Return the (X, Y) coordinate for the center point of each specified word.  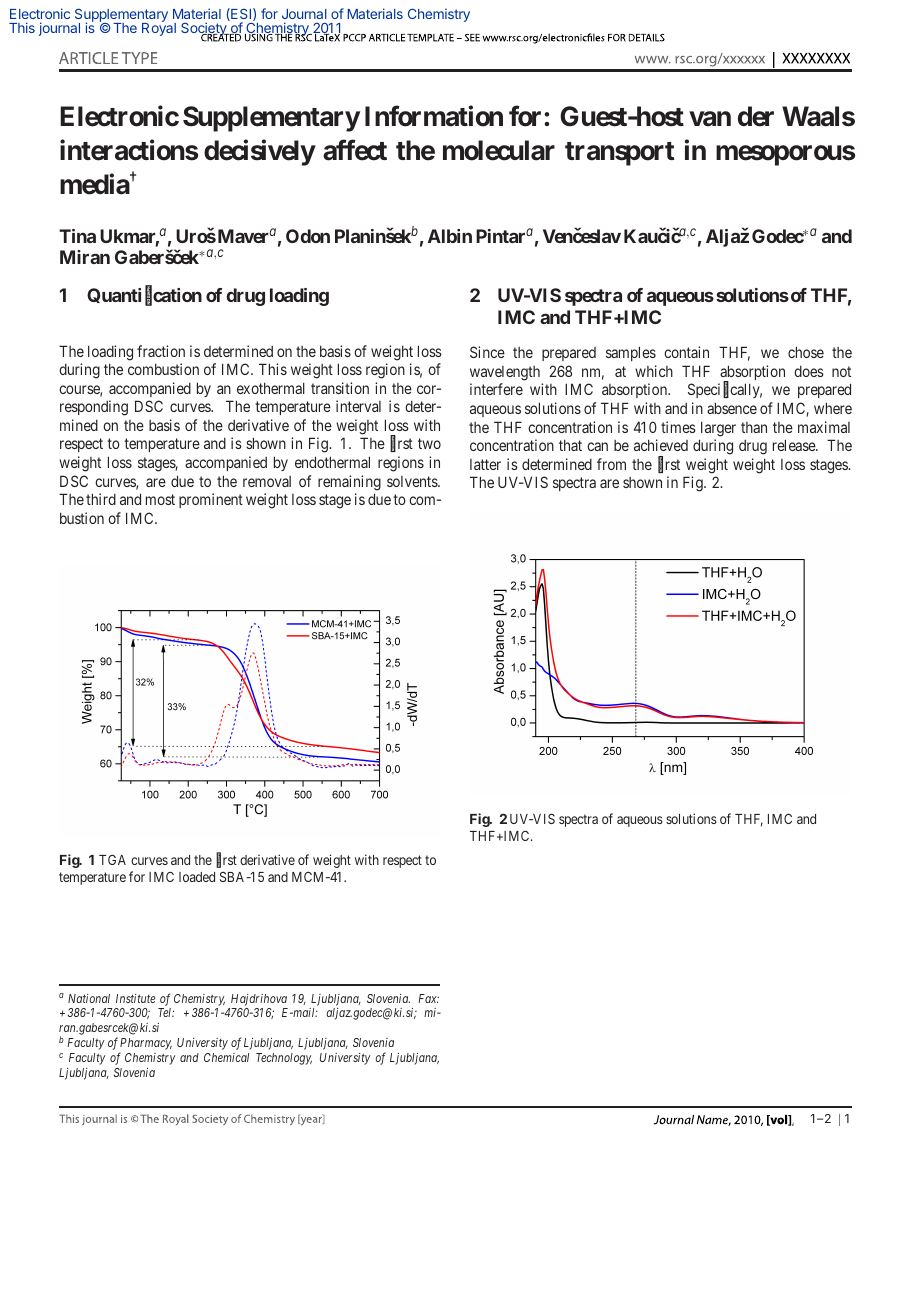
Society (205, 30)
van (710, 119)
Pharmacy (145, 1045)
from (611, 464)
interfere (496, 389)
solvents (413, 481)
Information (434, 116)
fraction (161, 351)
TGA (112, 860)
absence (732, 408)
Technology (284, 1059)
